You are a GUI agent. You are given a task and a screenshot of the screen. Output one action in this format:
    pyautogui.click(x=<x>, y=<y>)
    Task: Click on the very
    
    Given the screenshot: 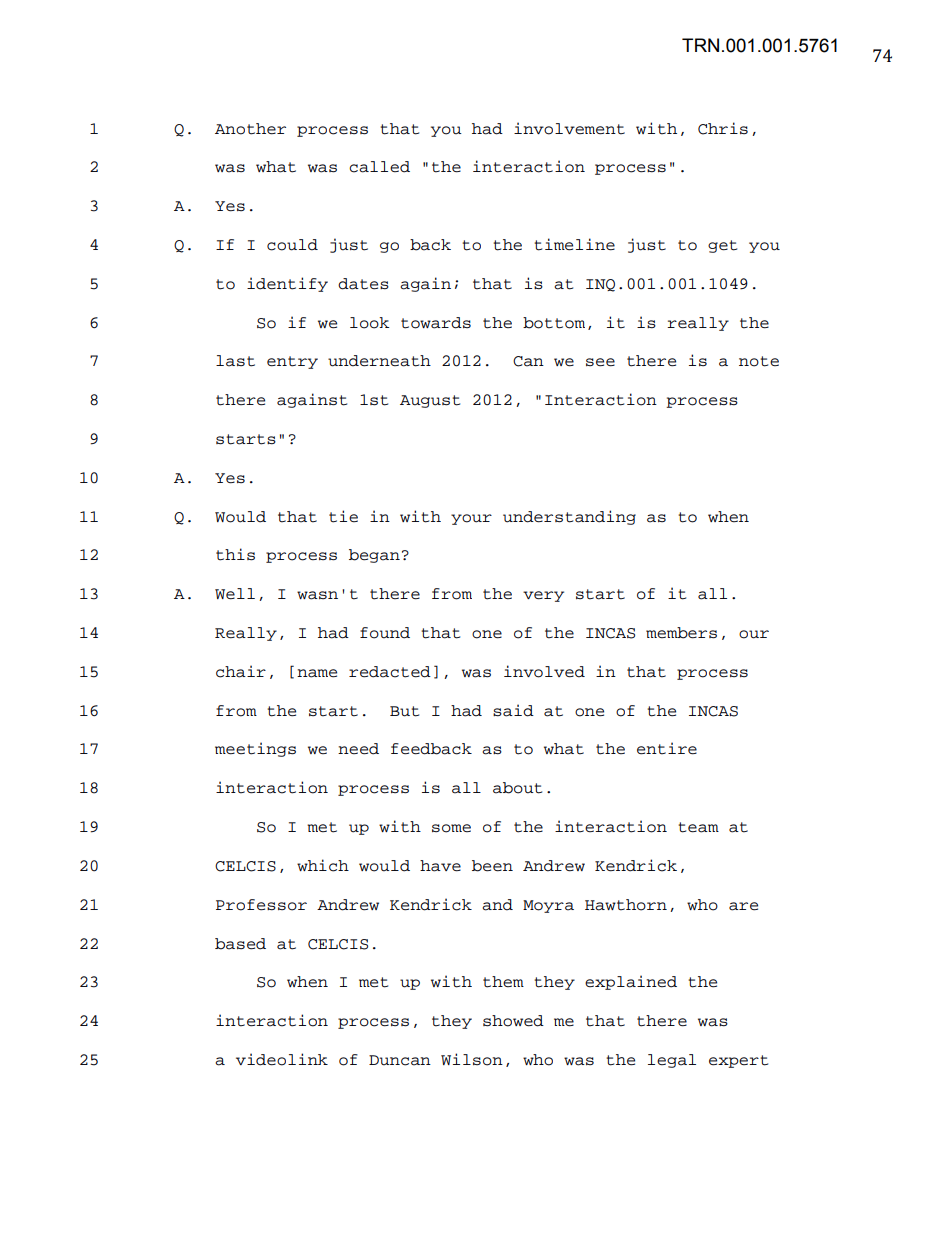 What is the action you would take?
    pyautogui.click(x=543, y=596)
